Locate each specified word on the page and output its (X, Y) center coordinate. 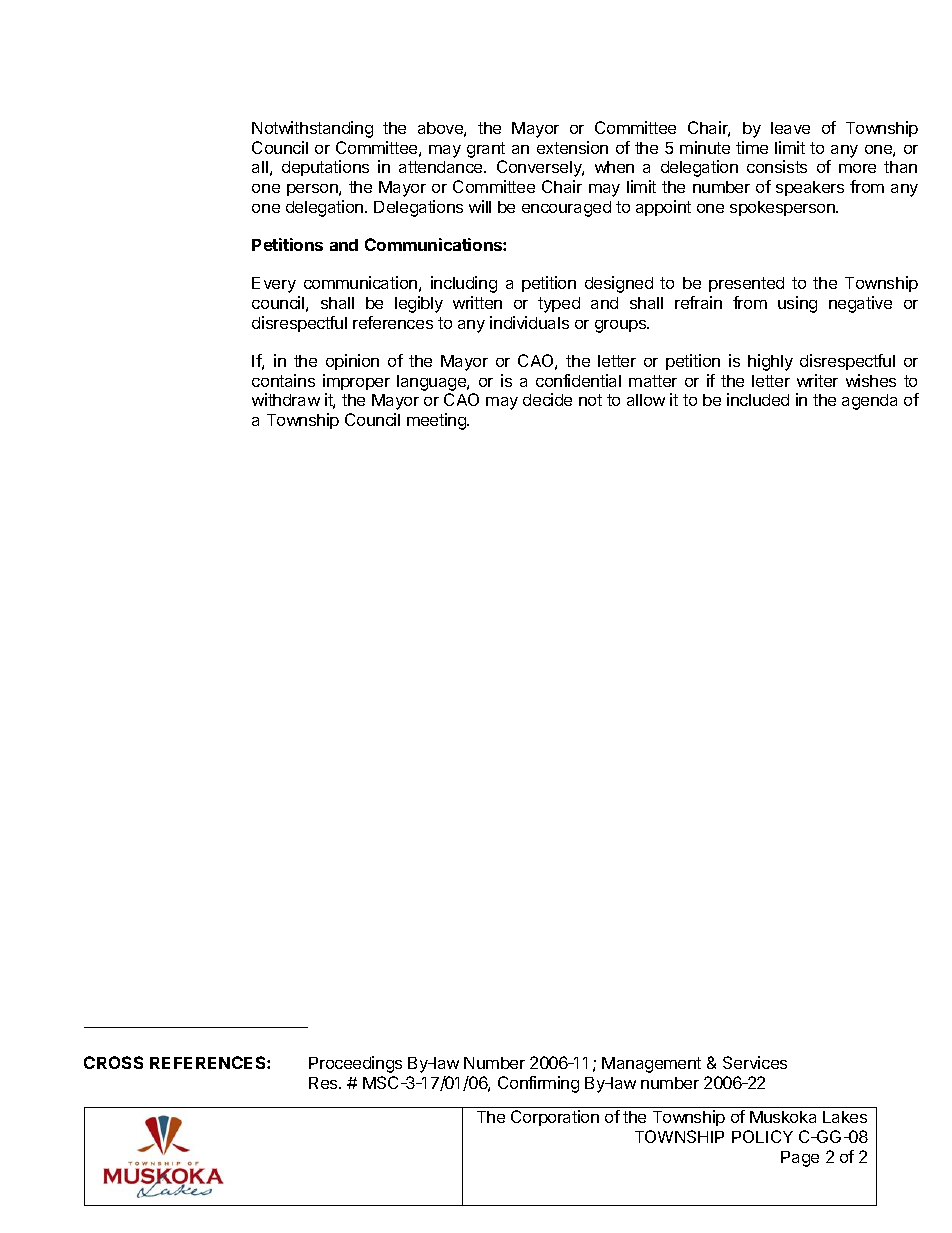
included (758, 399)
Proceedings (355, 1064)
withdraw (286, 399)
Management (651, 1065)
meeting (437, 421)
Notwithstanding (312, 129)
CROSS (113, 1062)
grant (486, 150)
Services (755, 1062)
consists (777, 166)
